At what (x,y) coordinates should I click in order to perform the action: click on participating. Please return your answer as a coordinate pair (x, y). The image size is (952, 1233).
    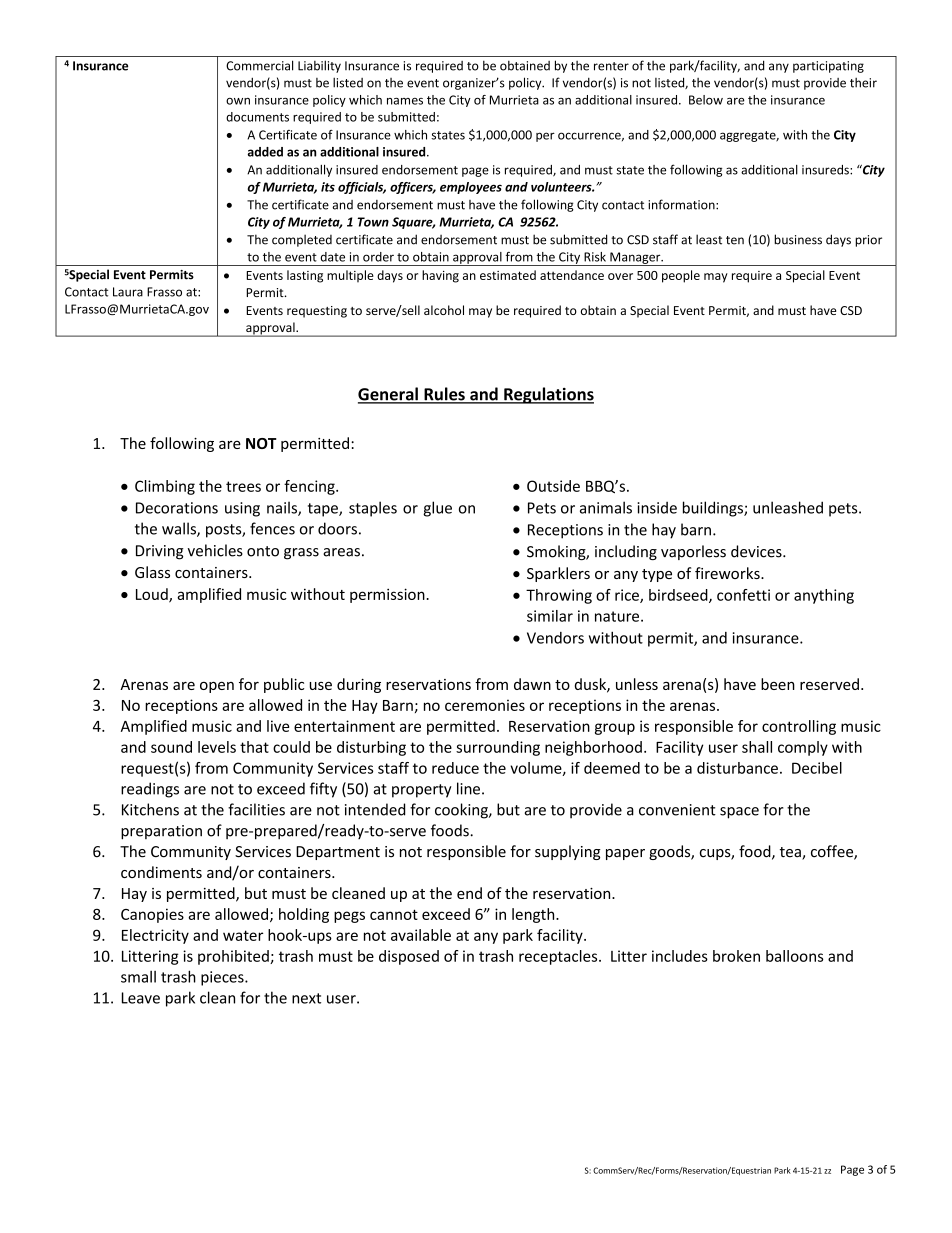
    Looking at the image, I should click on (828, 67).
